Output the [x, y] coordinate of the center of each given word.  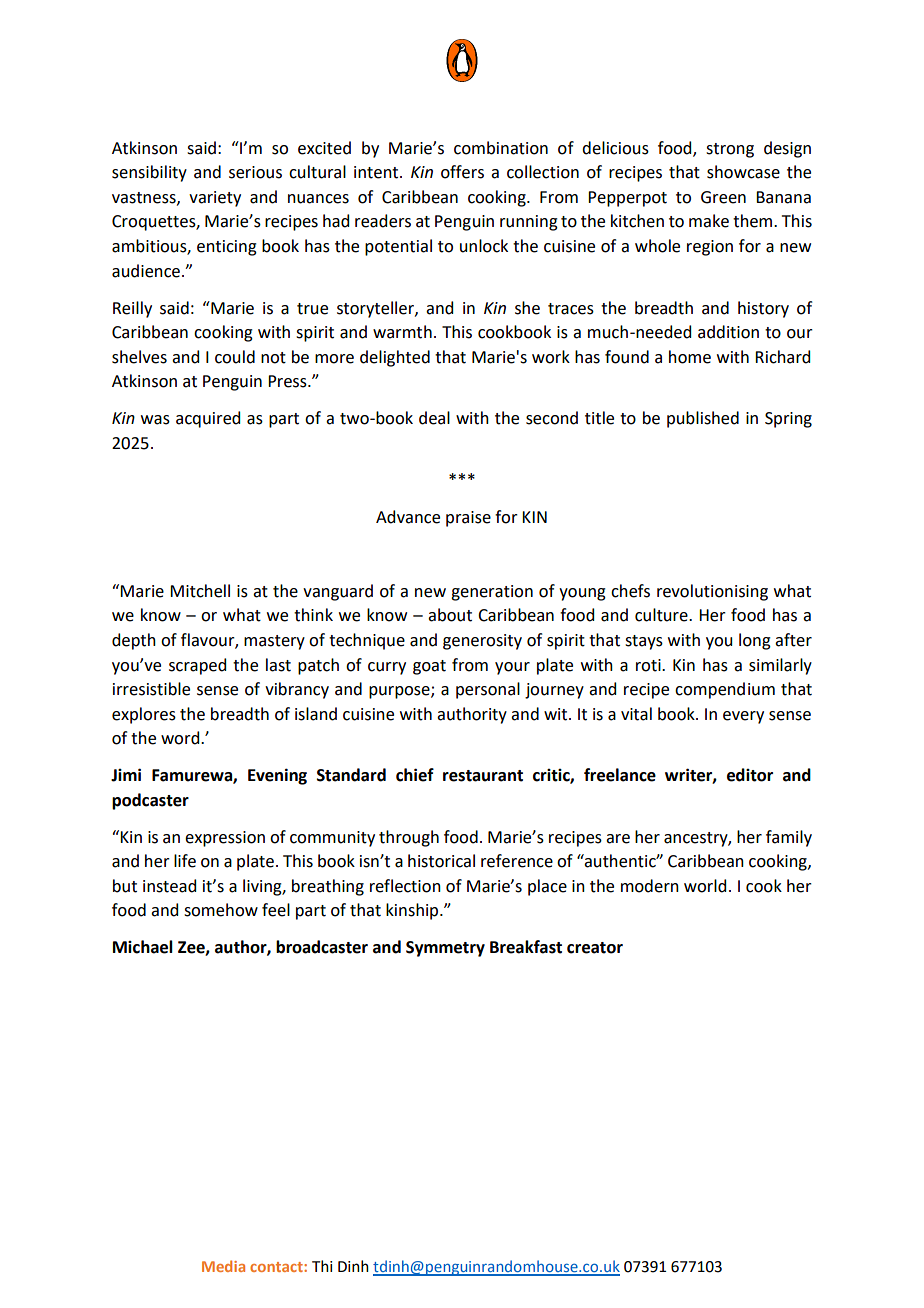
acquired [208, 419]
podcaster [150, 801]
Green [723, 197]
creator [595, 948]
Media [223, 1266]
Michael [143, 947]
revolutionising [712, 592]
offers [462, 172]
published [703, 419]
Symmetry [445, 949]
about [450, 615]
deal [434, 418]
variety [215, 199]
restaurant [483, 776]
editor [750, 775]
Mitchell [200, 591]
